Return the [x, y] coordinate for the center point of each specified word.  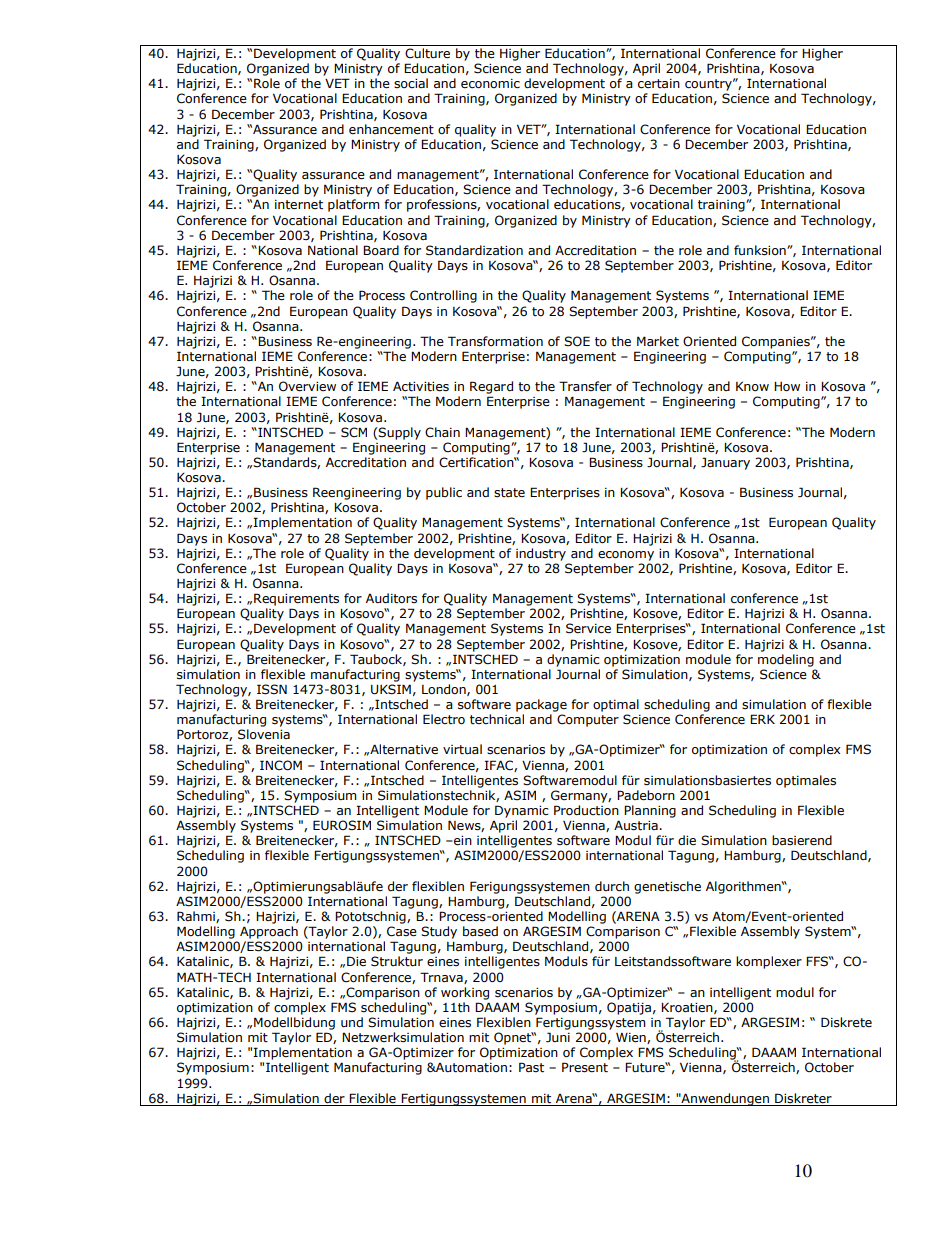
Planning [650, 811]
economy [626, 556]
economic [490, 84]
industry [541, 554]
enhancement [391, 129]
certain [659, 83]
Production [586, 810]
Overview [307, 386]
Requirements [296, 599]
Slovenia [264, 734]
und [352, 1022]
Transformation [495, 341]
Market [658, 341]
